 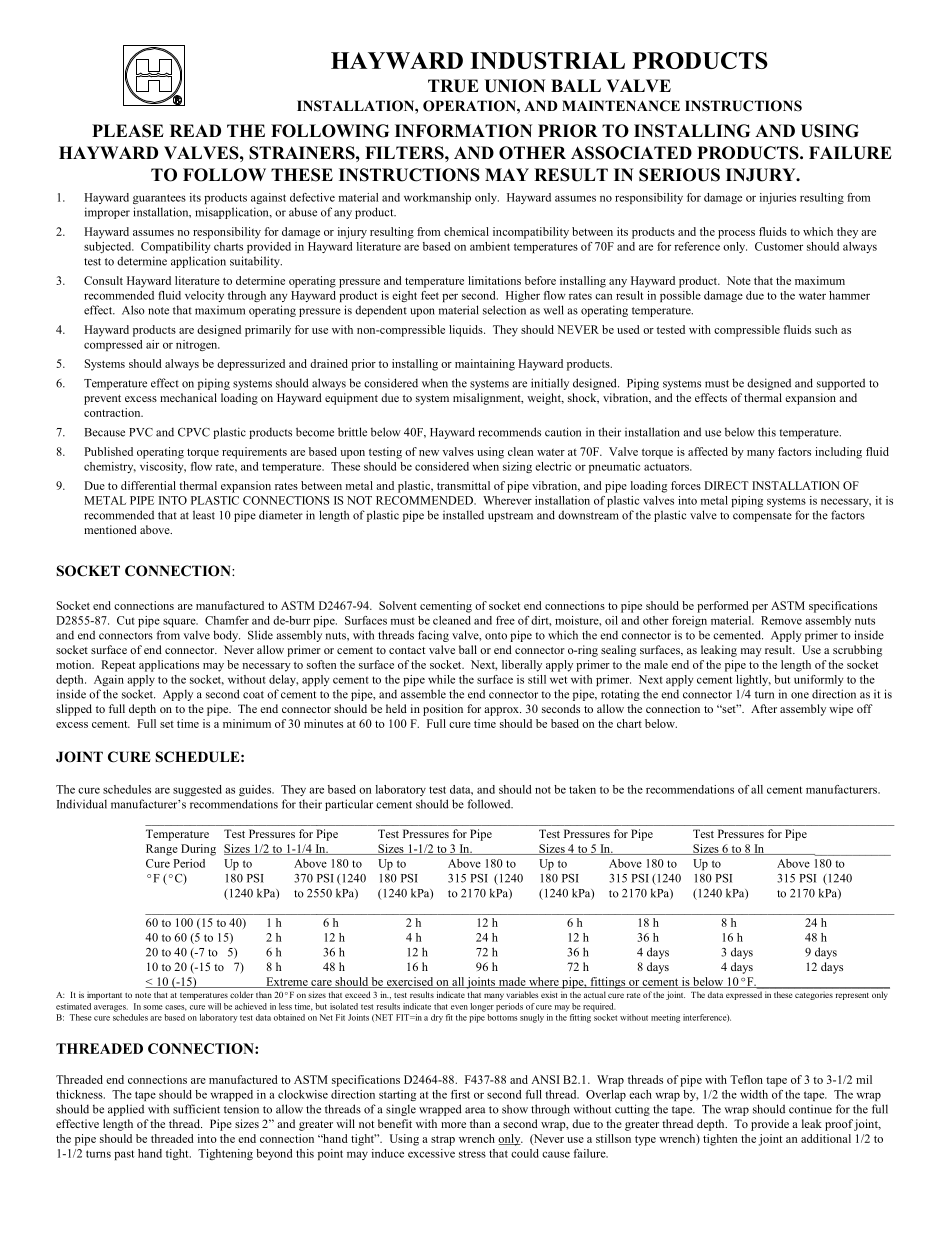 What do you see at coordinates (679, 175) in the screenshot?
I see `SERIOUS` at bounding box center [679, 175].
